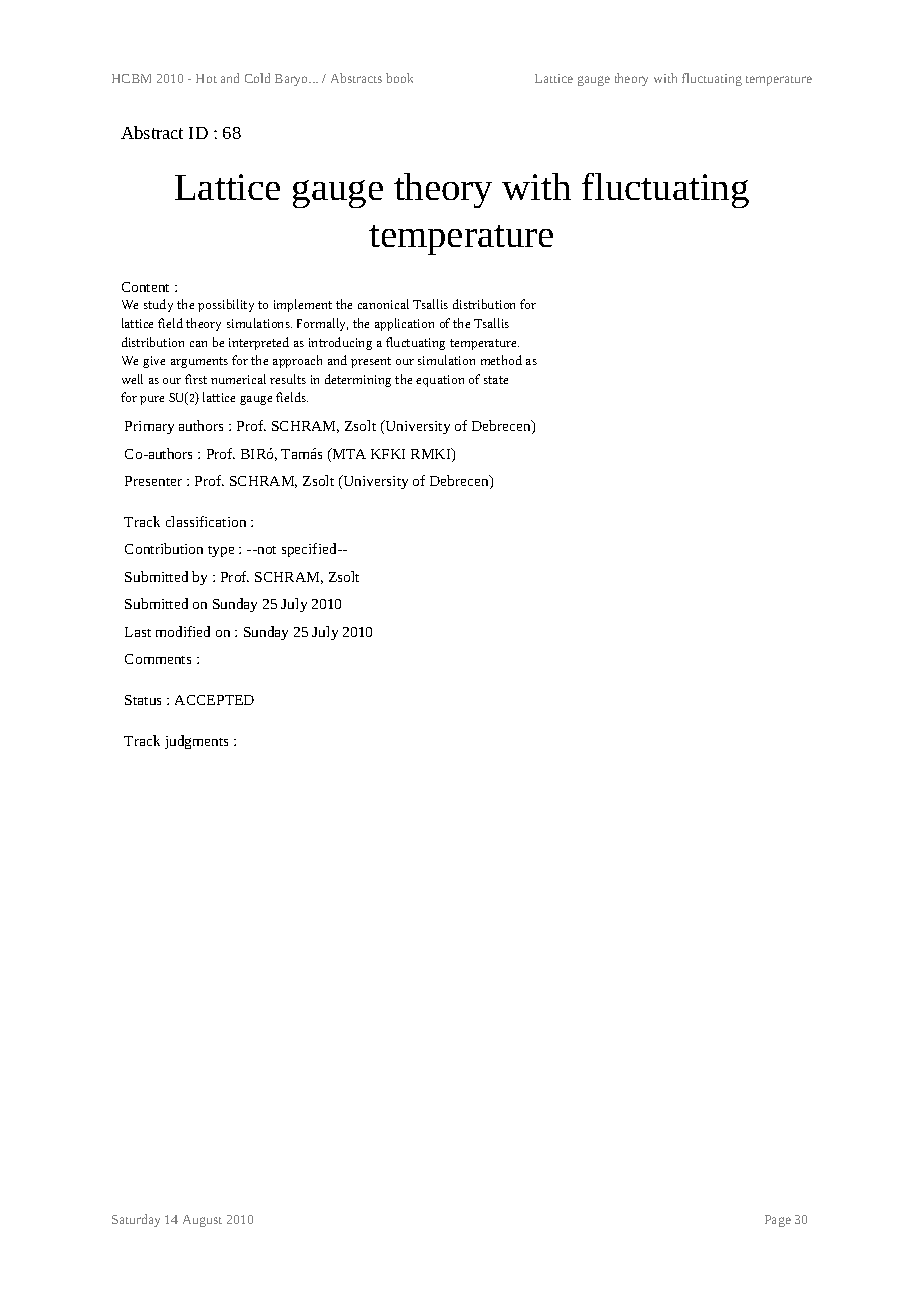  I want to click on method, so click(501, 360).
